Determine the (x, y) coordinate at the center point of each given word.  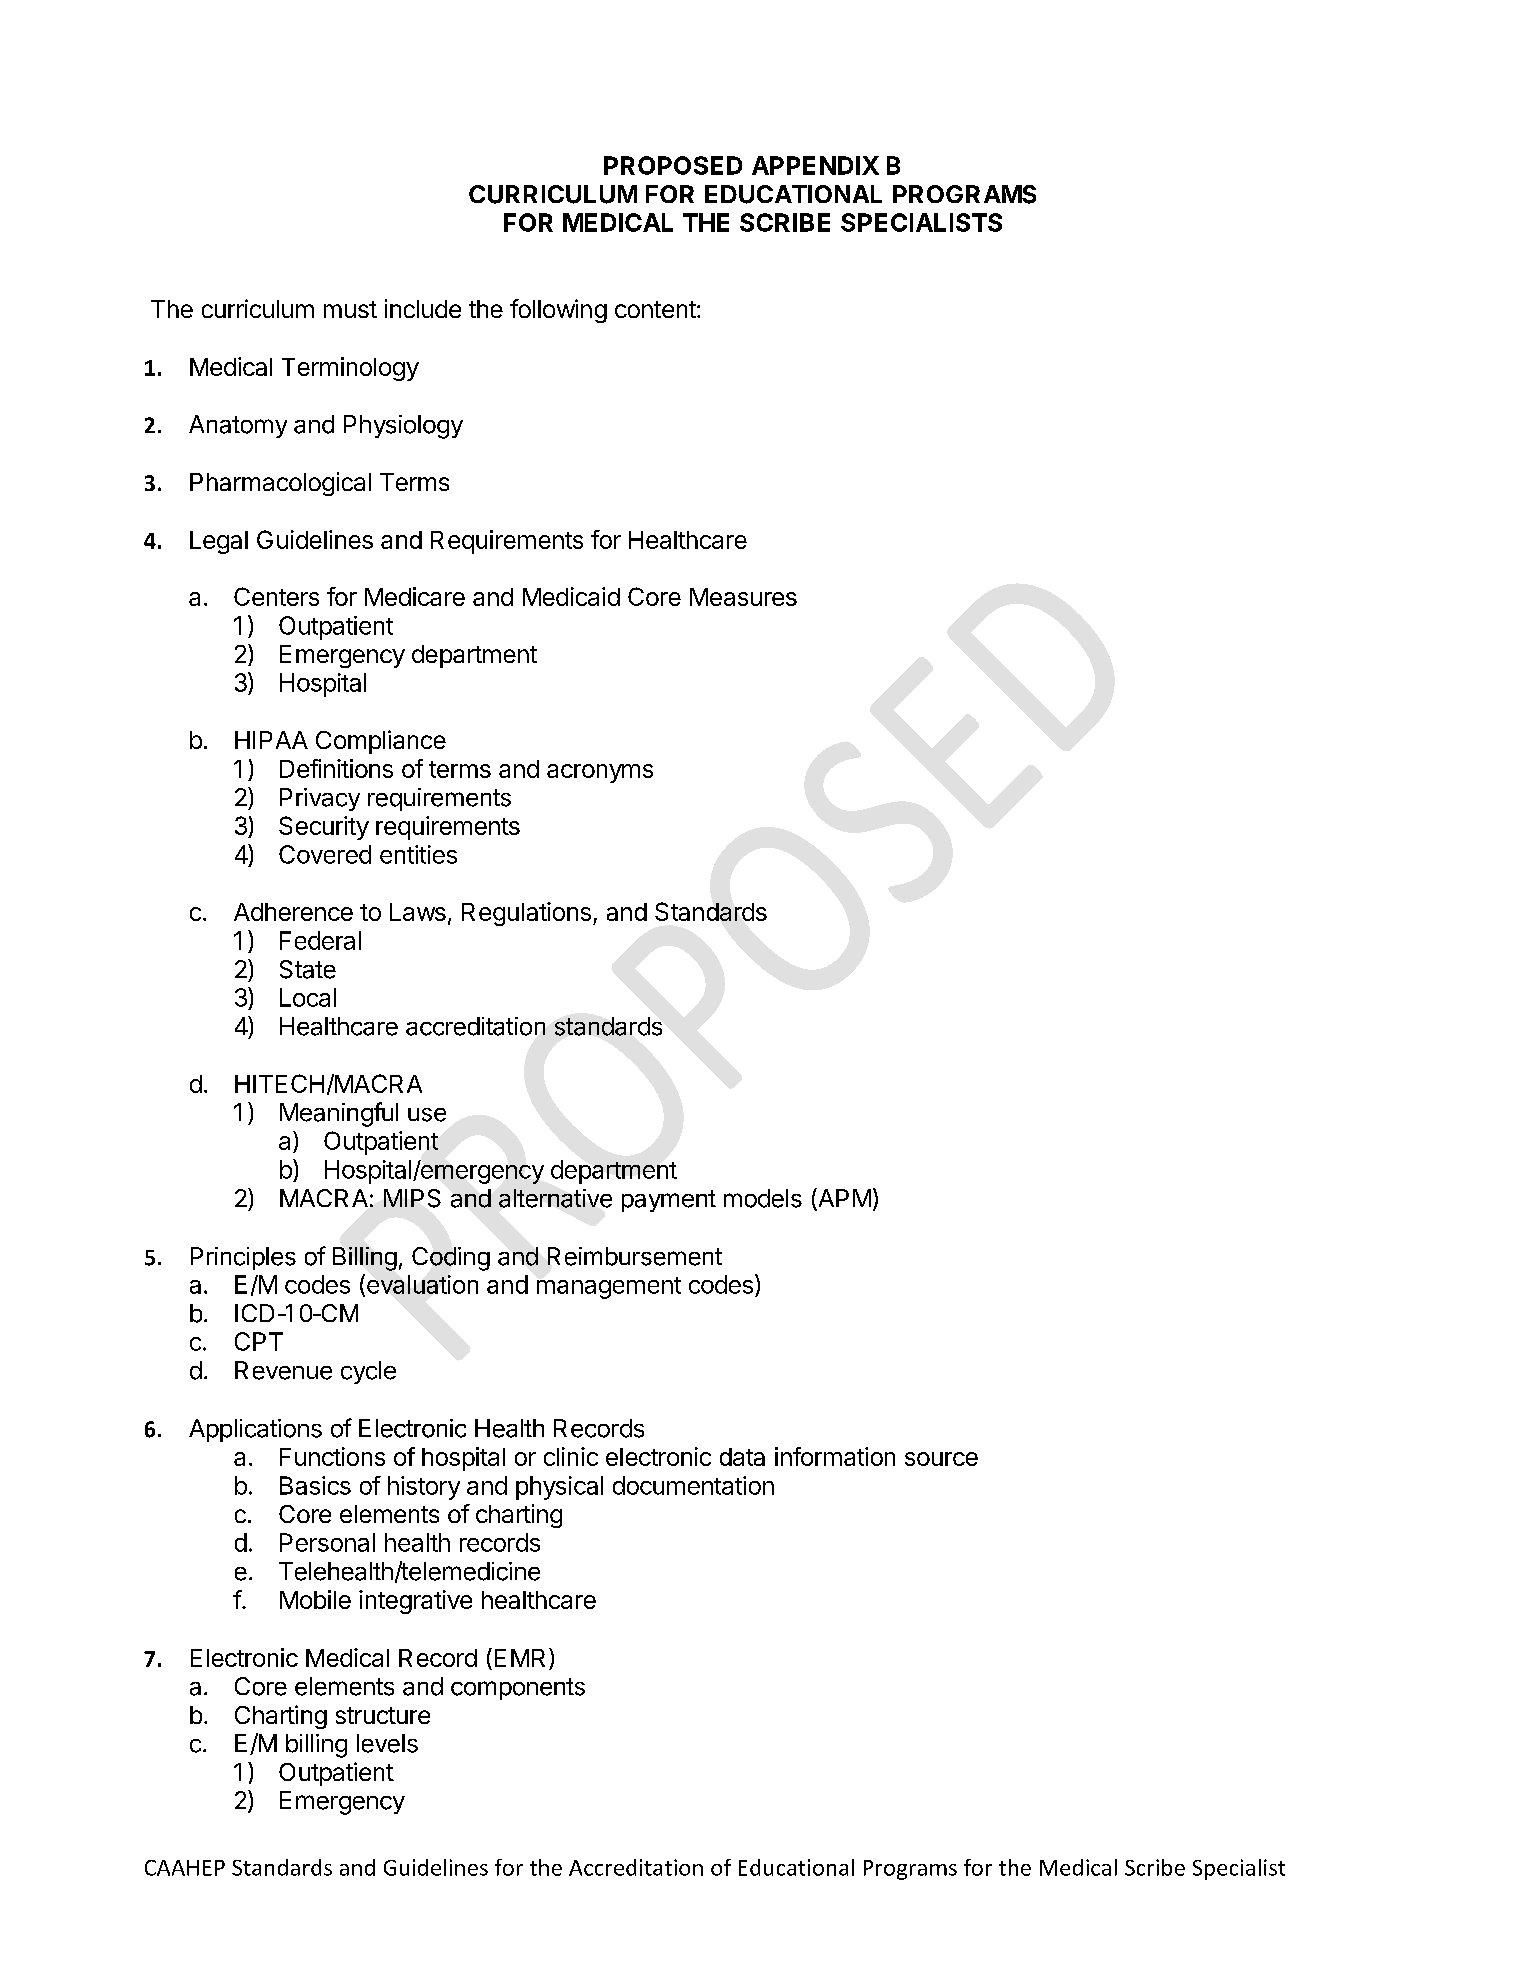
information (835, 1456)
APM (843, 1199)
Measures (743, 597)
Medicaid (571, 596)
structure (383, 1715)
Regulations (526, 914)
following (558, 311)
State (308, 969)
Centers (276, 596)
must (350, 309)
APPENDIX (815, 165)
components (518, 1689)
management (609, 1288)
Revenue (283, 1370)
